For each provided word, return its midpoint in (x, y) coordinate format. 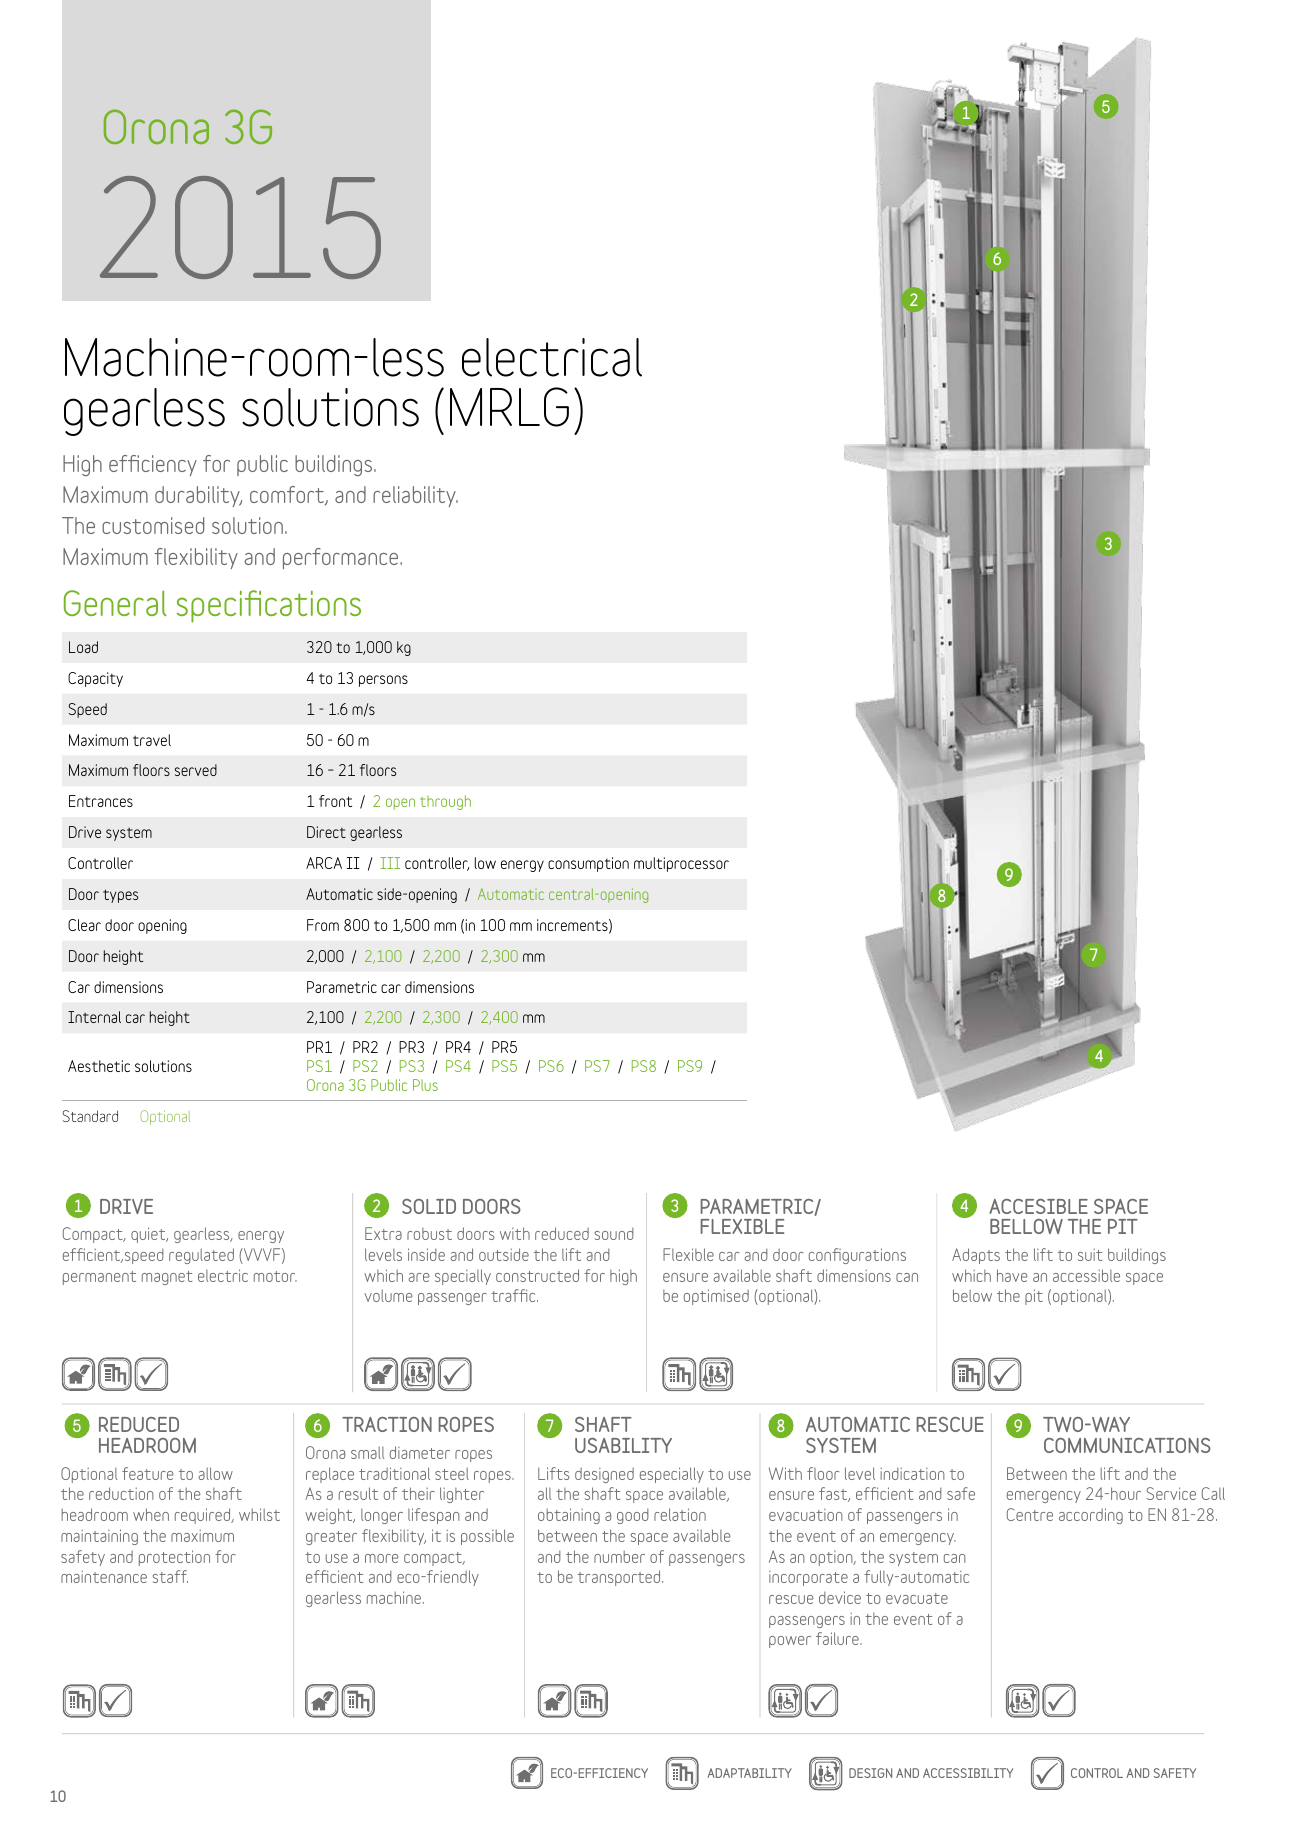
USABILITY (623, 1445)
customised (153, 525)
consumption (588, 864)
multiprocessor (681, 864)
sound (614, 1233)
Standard (90, 1116)
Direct (326, 832)
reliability (415, 496)
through (445, 802)
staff (170, 1576)
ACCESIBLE (1038, 1206)
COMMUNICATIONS (1127, 1445)
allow (215, 1473)
